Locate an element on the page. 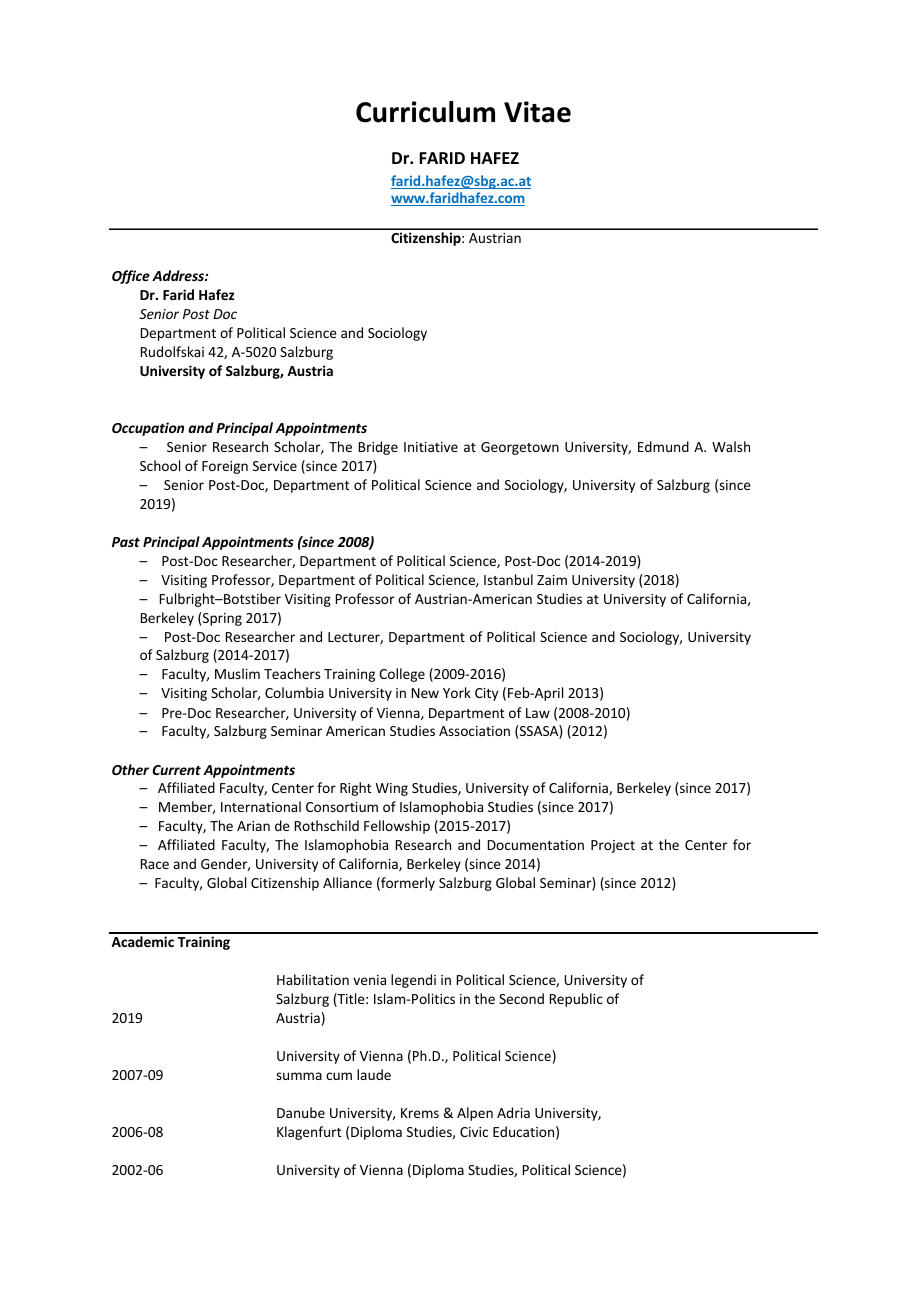  Civic is located at coordinates (474, 1132).
